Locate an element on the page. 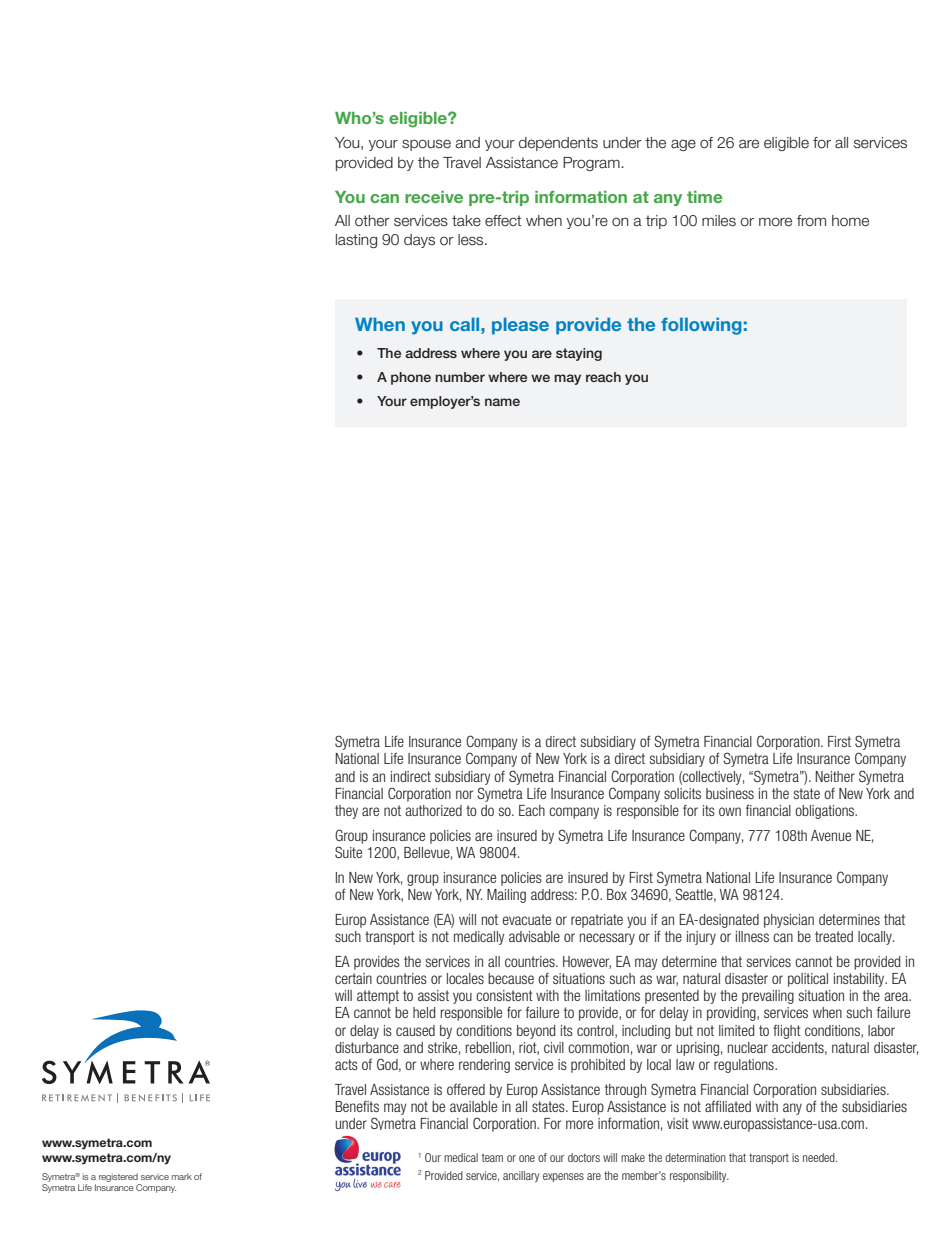  they is located at coordinates (346, 812).
